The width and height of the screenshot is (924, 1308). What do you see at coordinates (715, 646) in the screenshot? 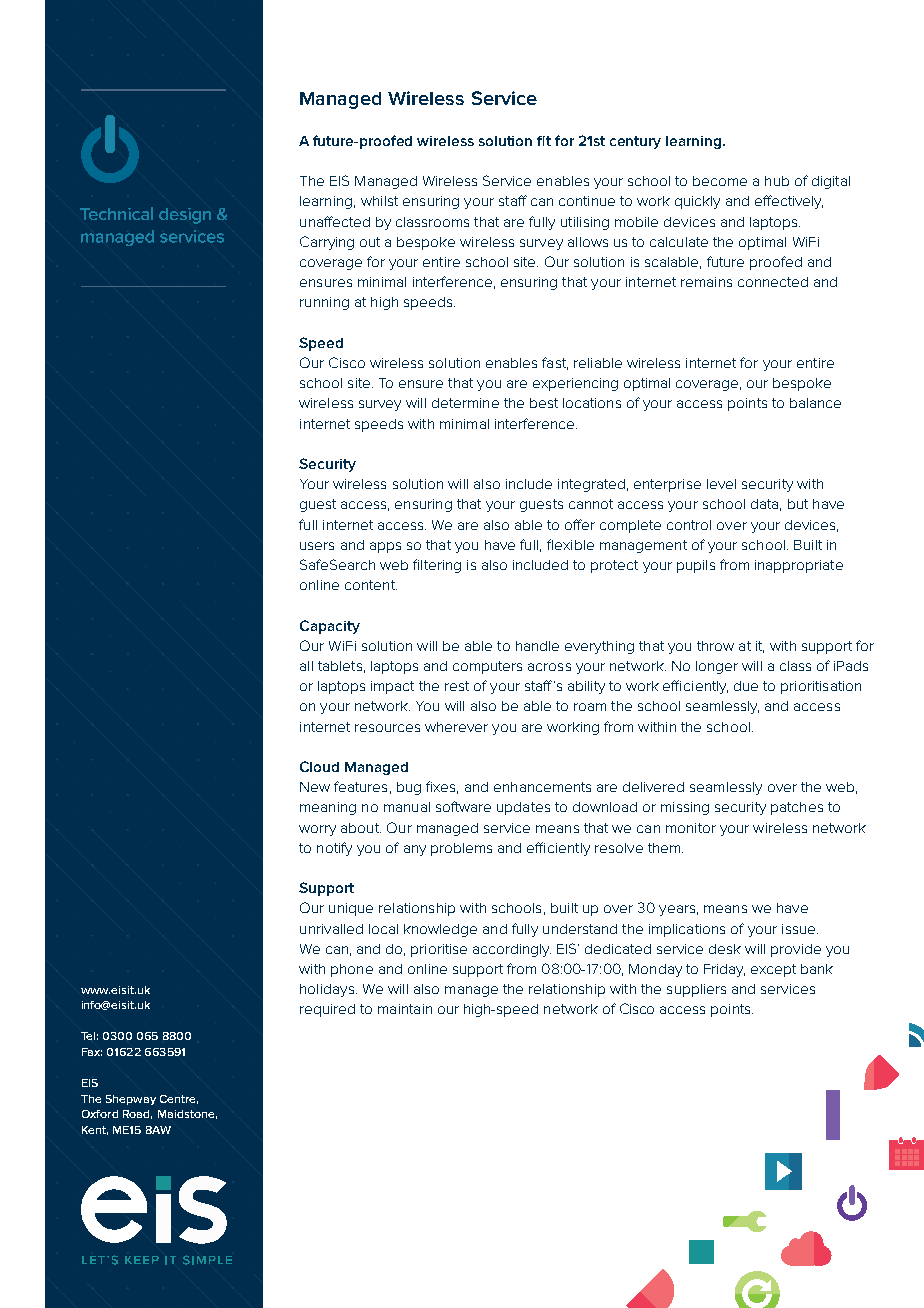
I see `throw` at bounding box center [715, 646].
